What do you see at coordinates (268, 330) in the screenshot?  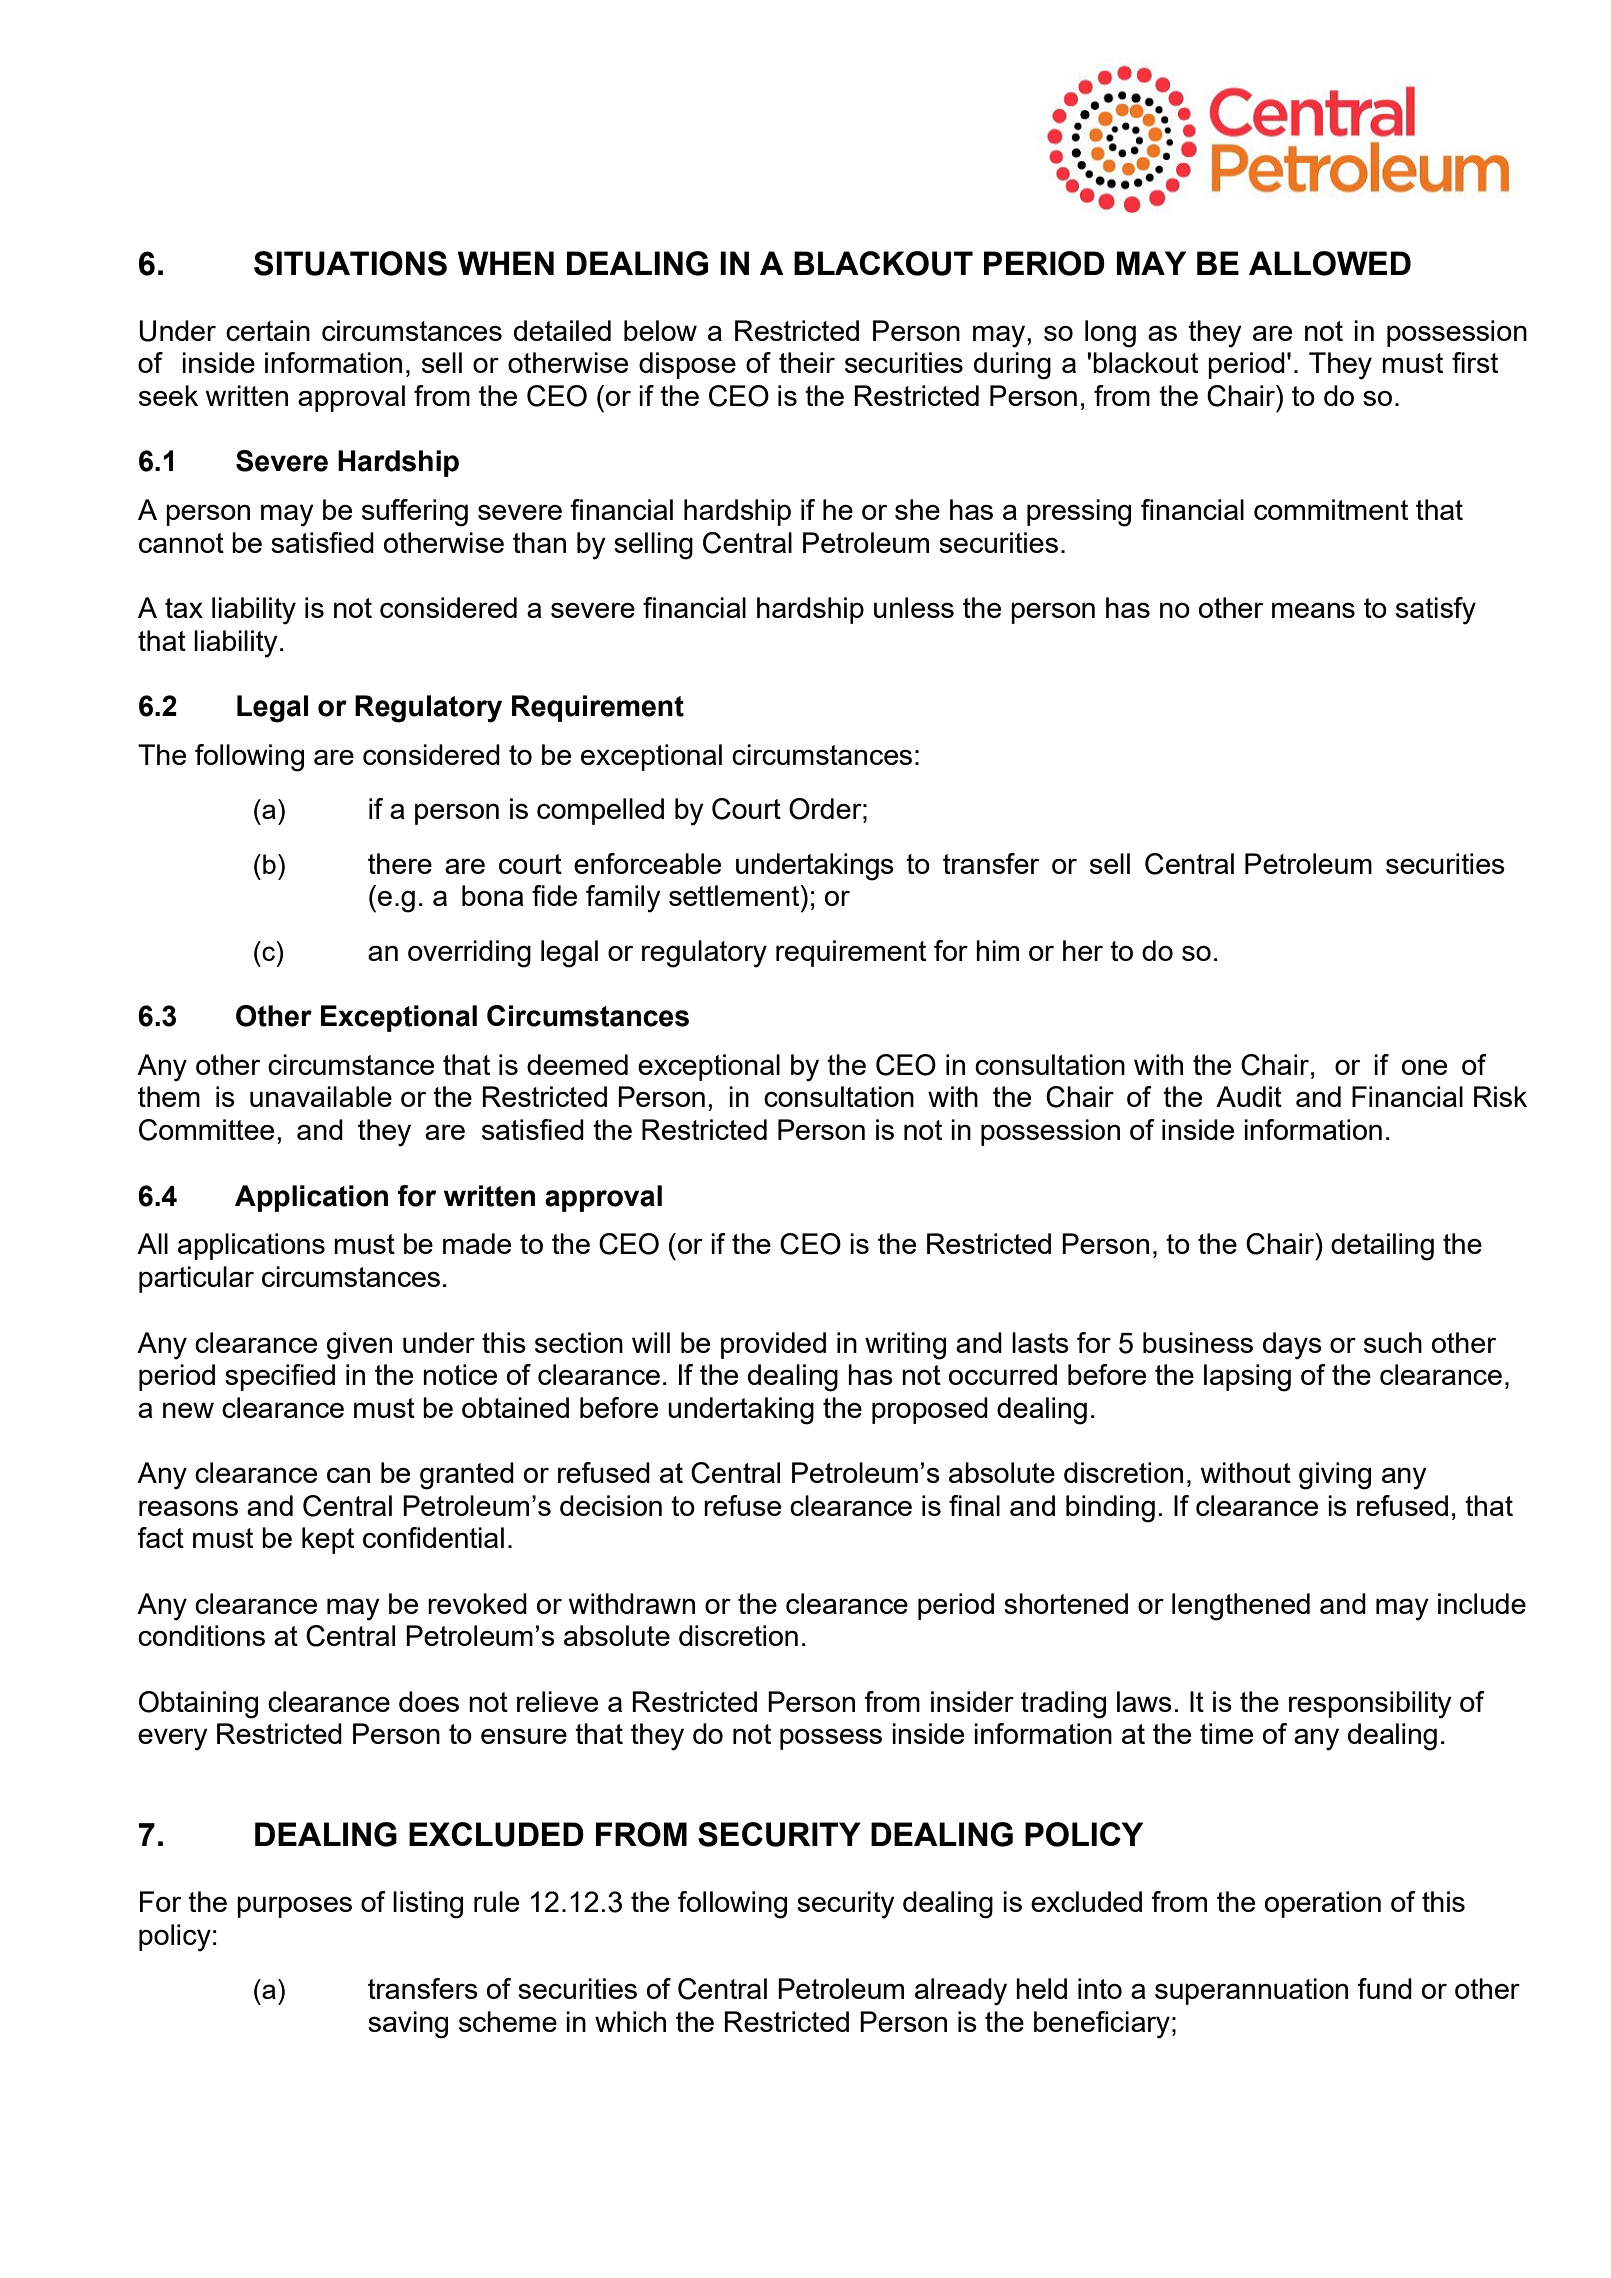 I see `certain` at bounding box center [268, 330].
